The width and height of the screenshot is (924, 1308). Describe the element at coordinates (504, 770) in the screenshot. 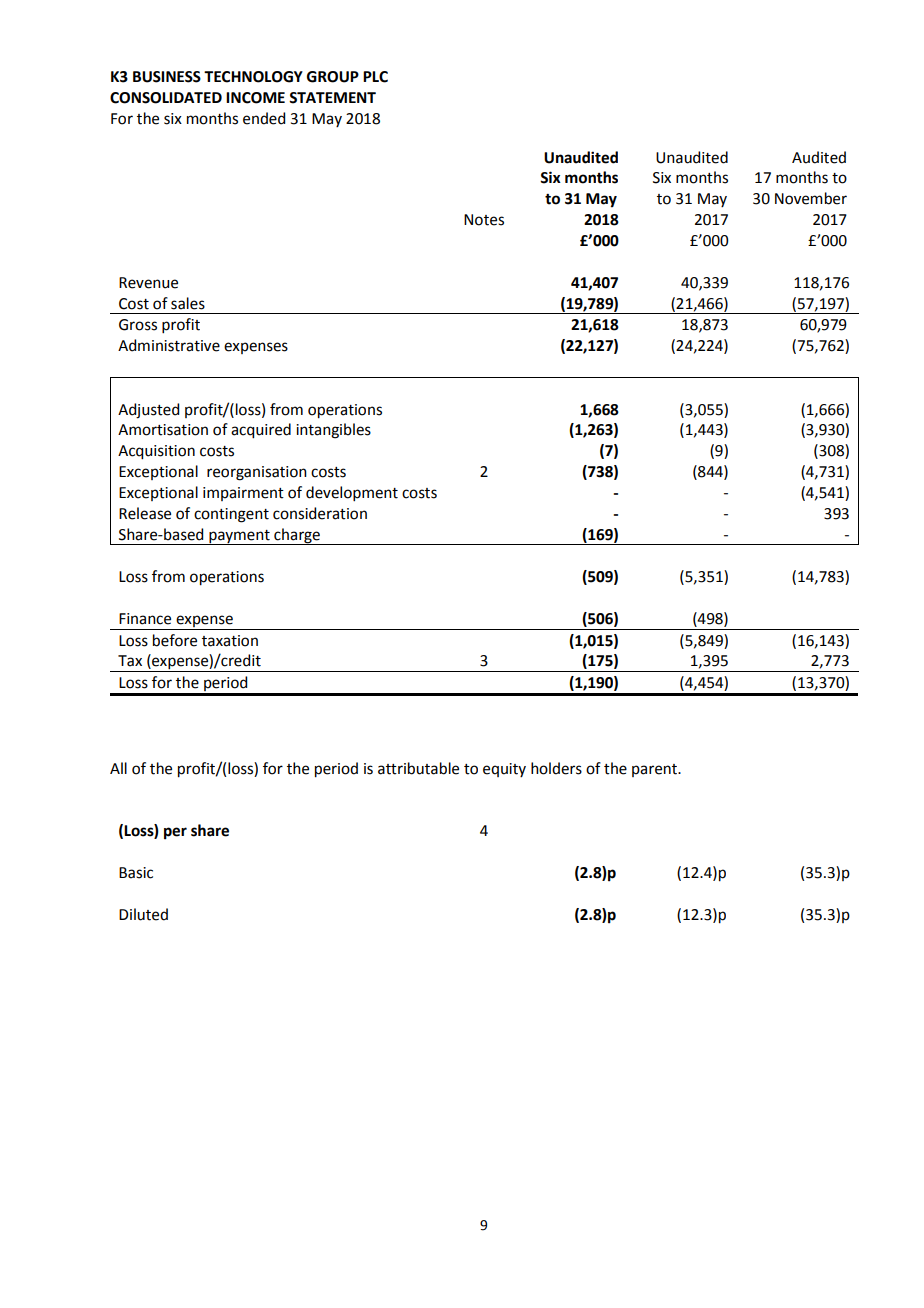

I see `equity` at that location.
